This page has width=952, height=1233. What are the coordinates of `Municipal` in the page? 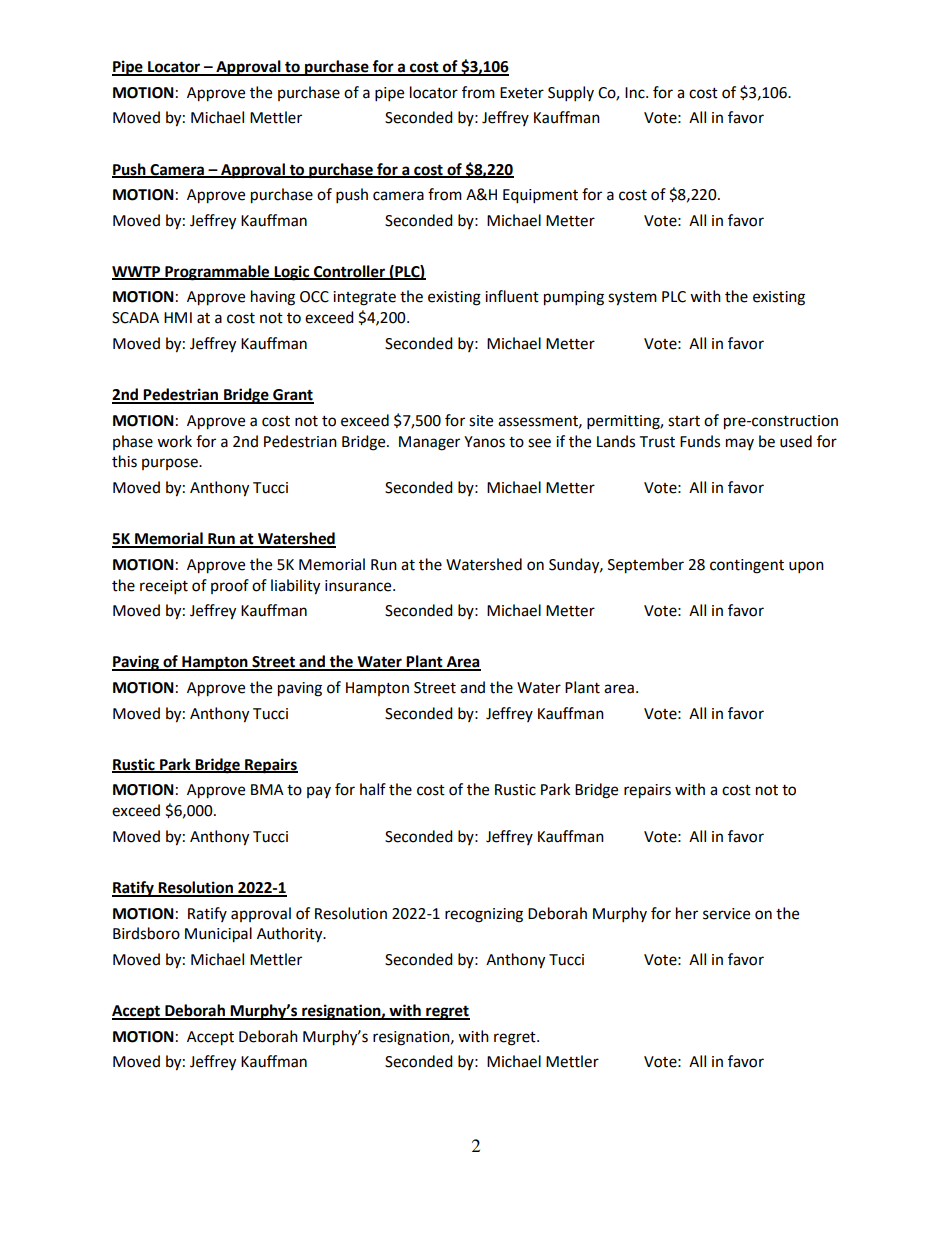 It's located at (218, 935).
